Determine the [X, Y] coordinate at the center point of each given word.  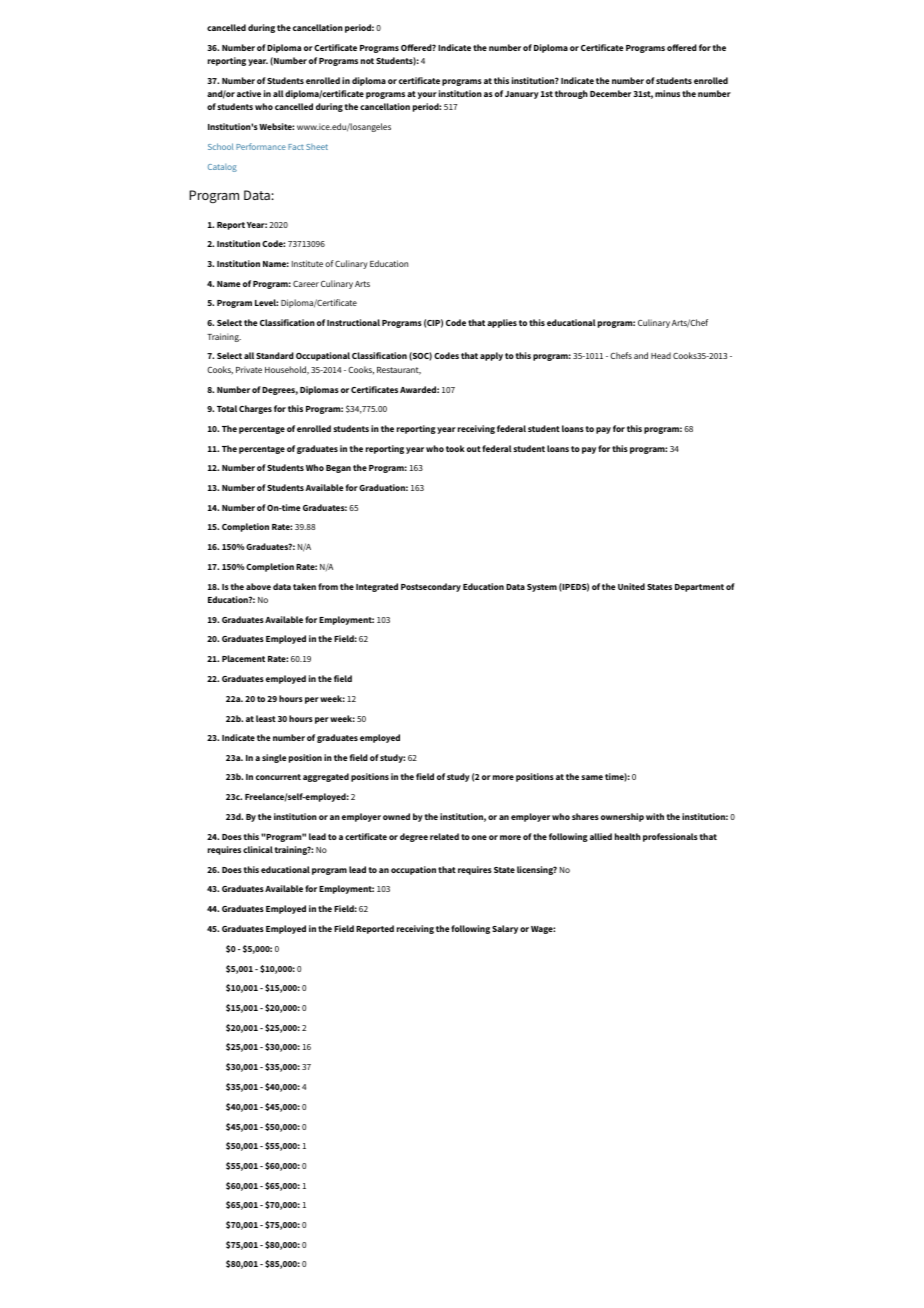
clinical [258, 849]
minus [667, 93]
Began [338, 469]
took [455, 448]
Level [266, 302]
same [592, 777]
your [427, 95]
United [631, 586]
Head [661, 355]
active [249, 93]
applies [502, 323]
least [266, 718]
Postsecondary [431, 587]
